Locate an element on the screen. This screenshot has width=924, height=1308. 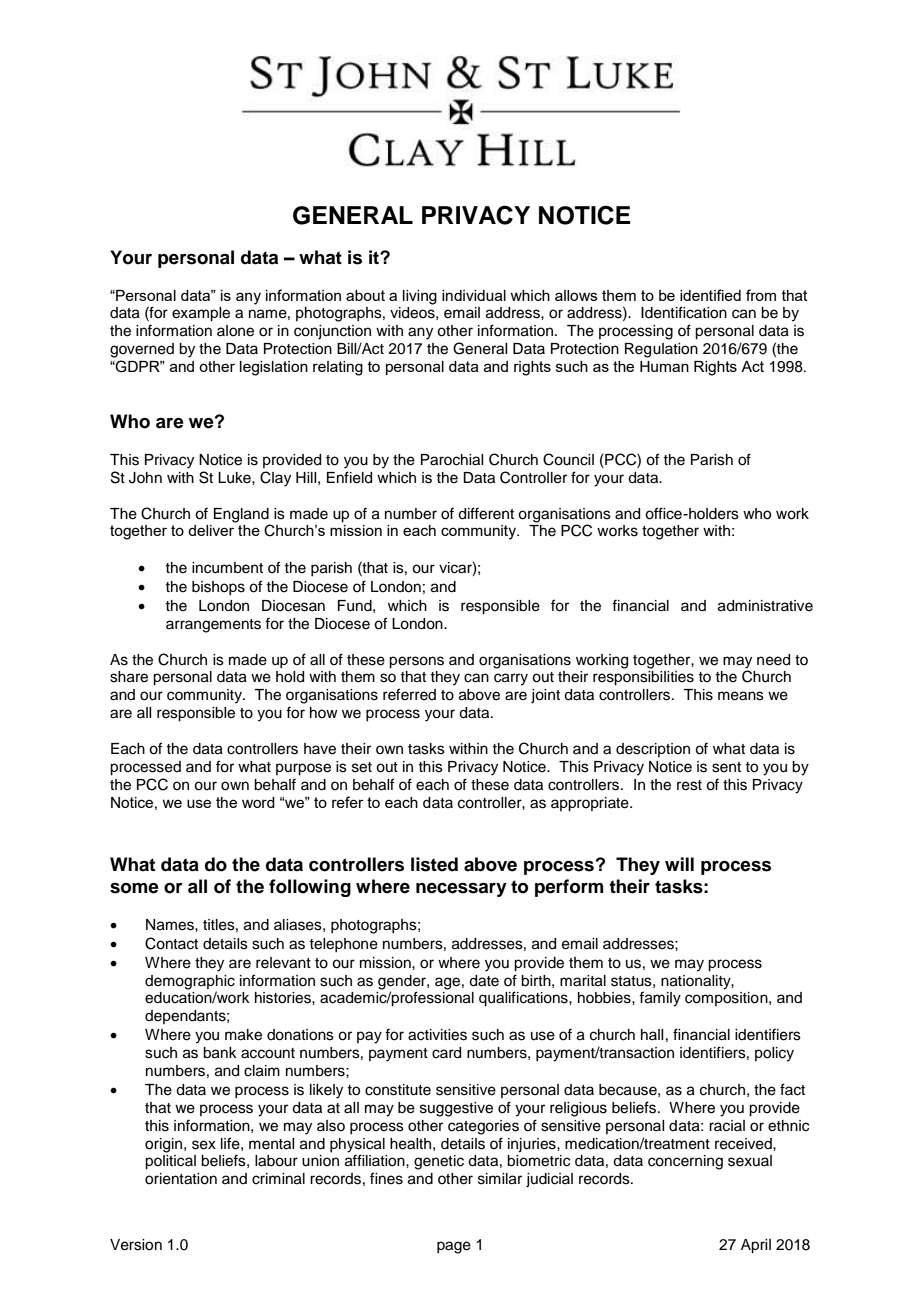
word is located at coordinates (258, 802).
